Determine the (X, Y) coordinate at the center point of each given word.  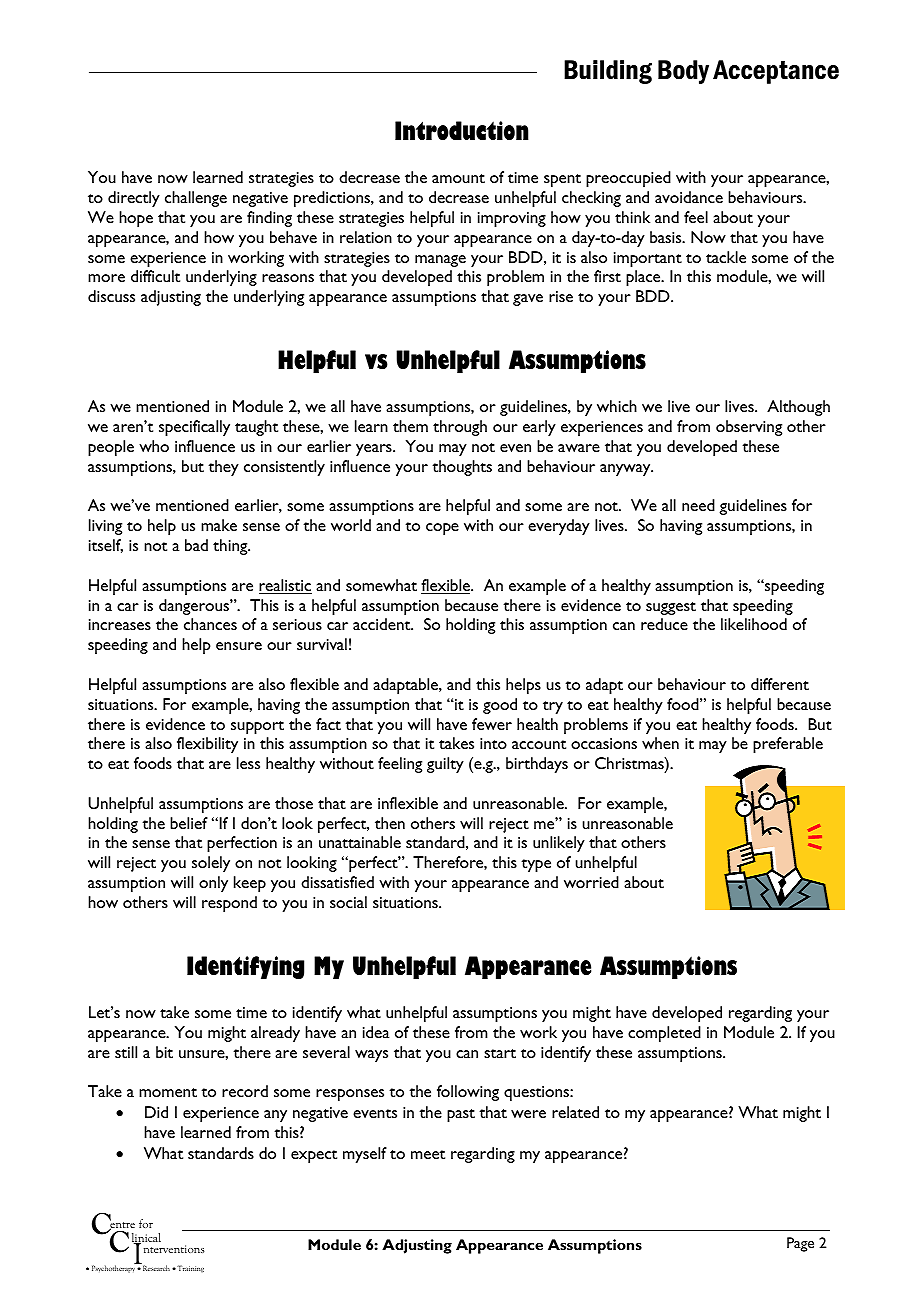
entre (121, 1225)
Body (683, 72)
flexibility (207, 745)
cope (442, 529)
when (660, 743)
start (500, 1053)
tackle (726, 257)
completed (664, 1034)
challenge (196, 199)
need (698, 505)
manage (440, 261)
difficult (155, 276)
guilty (445, 765)
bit (164, 1052)
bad (196, 545)
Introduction (462, 130)
